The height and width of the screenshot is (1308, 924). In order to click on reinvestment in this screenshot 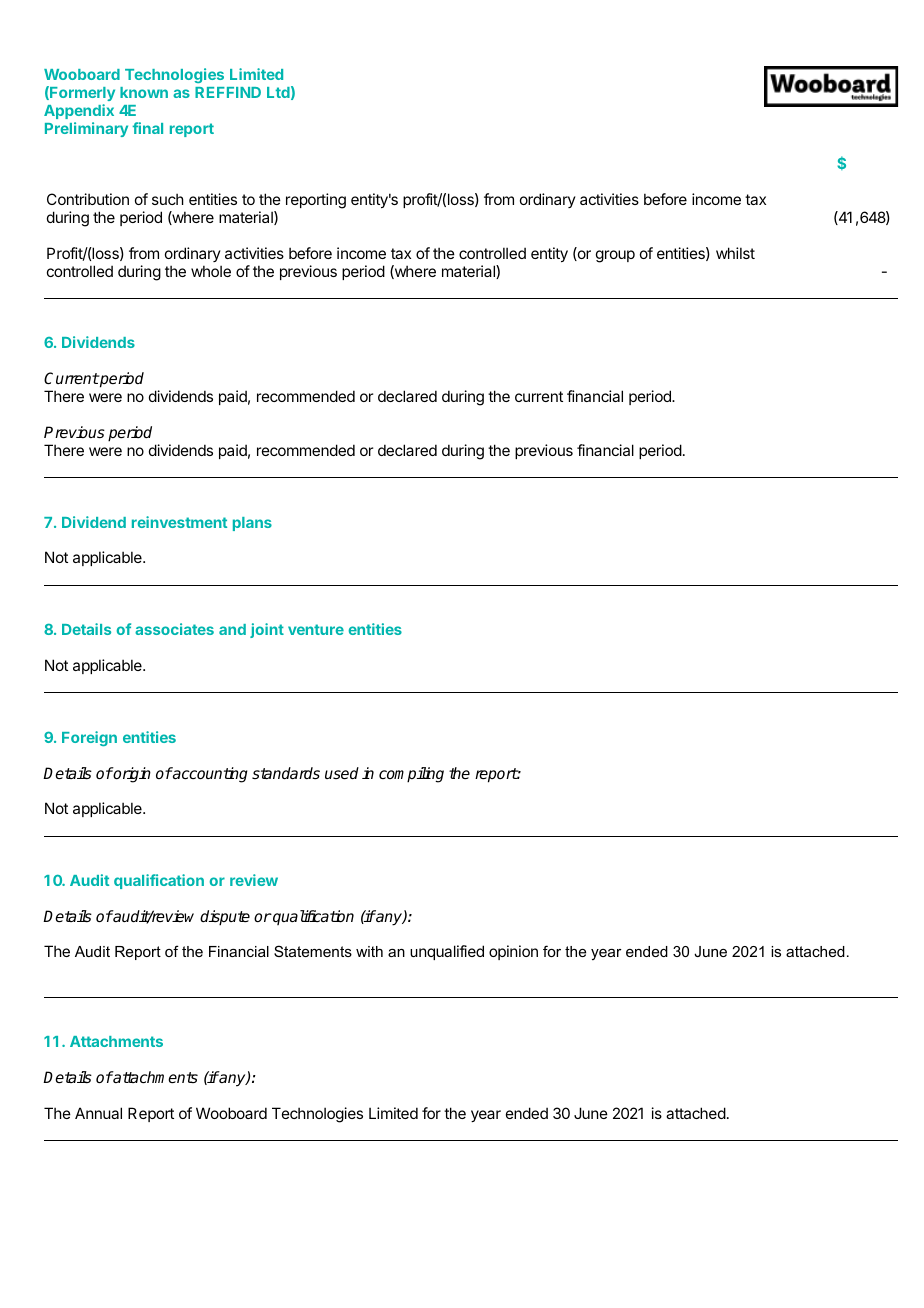, I will do `click(179, 522)`.
